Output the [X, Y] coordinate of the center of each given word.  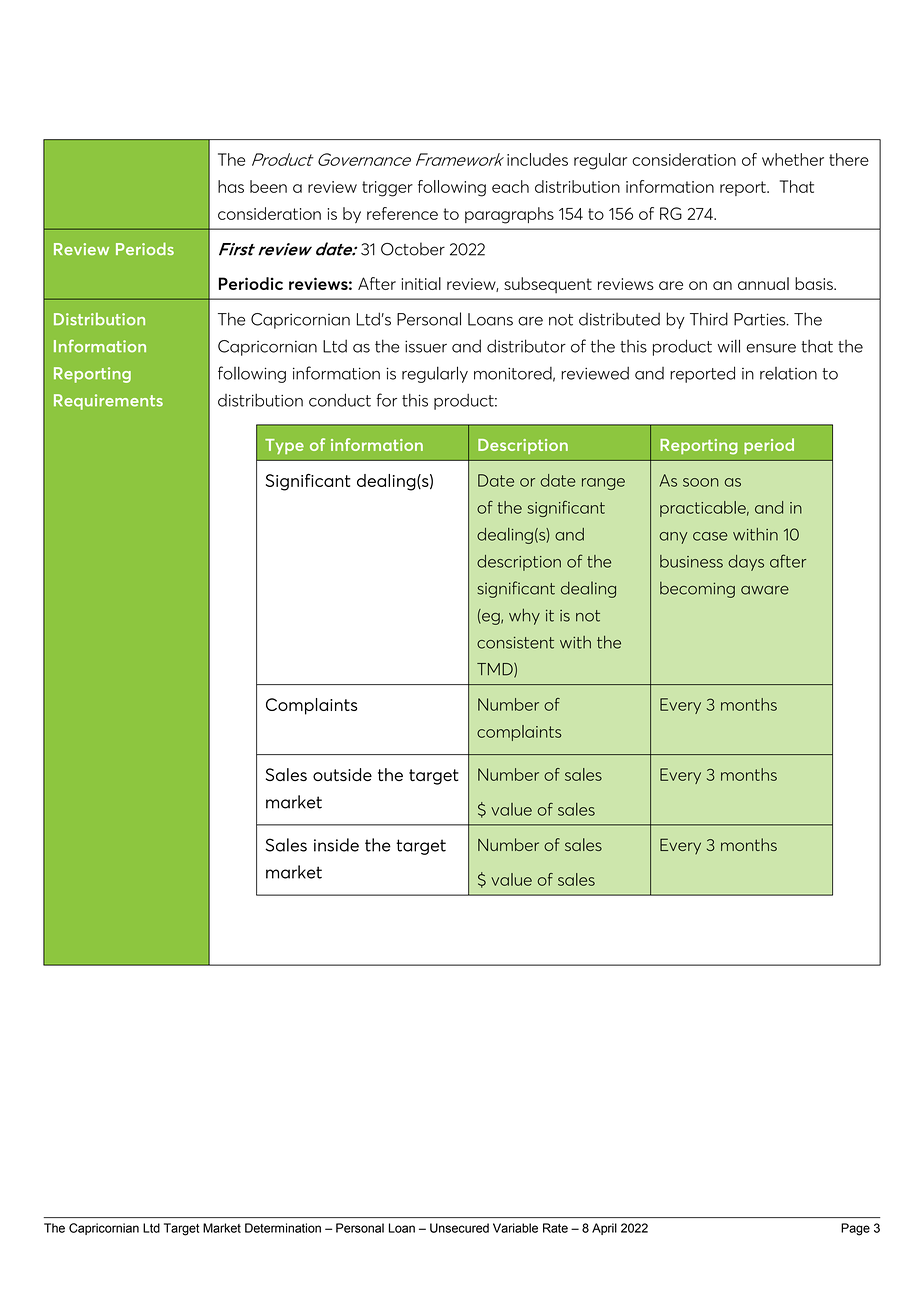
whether [793, 159]
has [231, 186]
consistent [515, 643]
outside [342, 774]
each [510, 186]
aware [765, 590]
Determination [283, 1228]
